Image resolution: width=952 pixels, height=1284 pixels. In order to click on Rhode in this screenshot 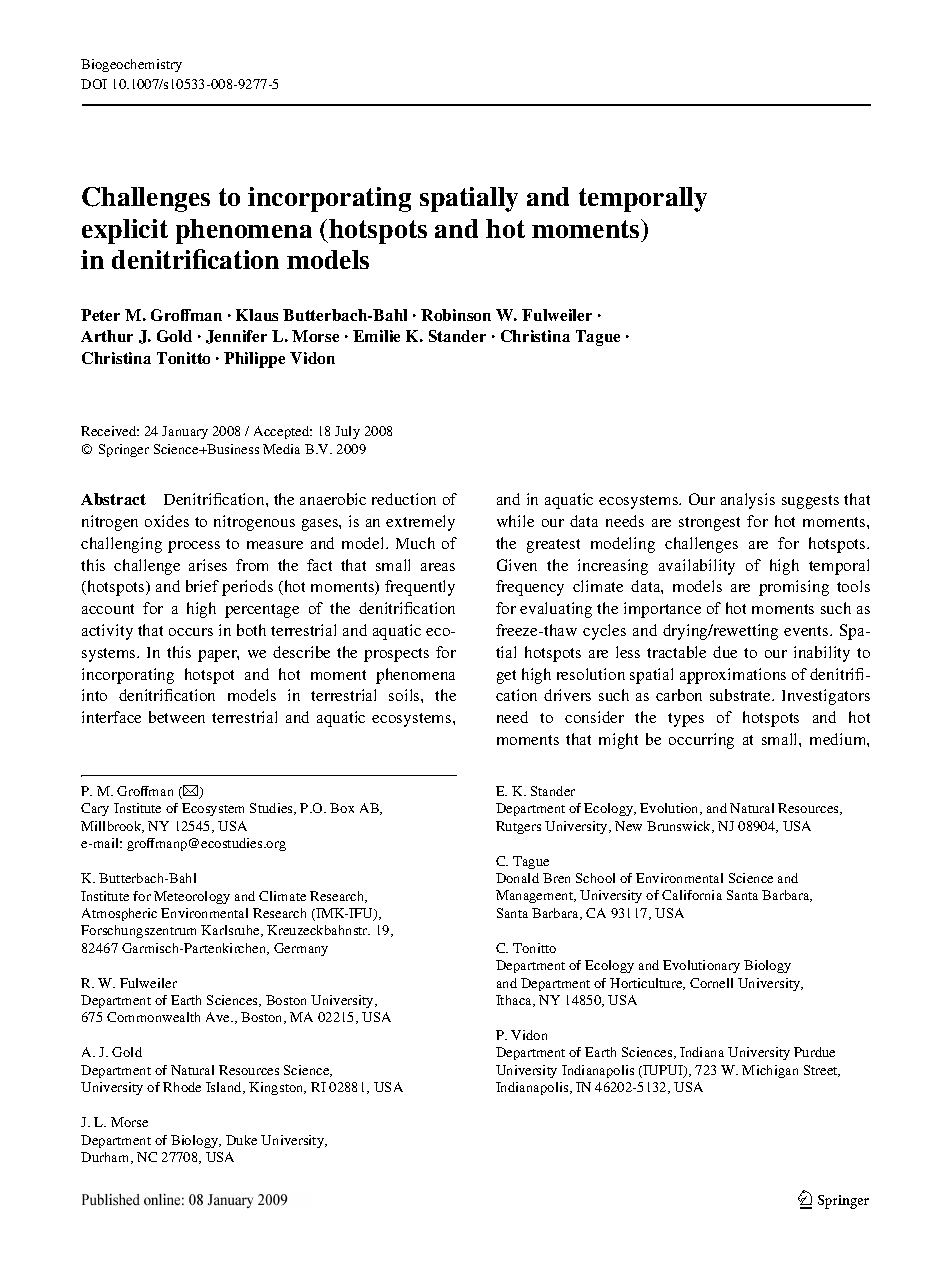, I will do `click(182, 1087)`.
